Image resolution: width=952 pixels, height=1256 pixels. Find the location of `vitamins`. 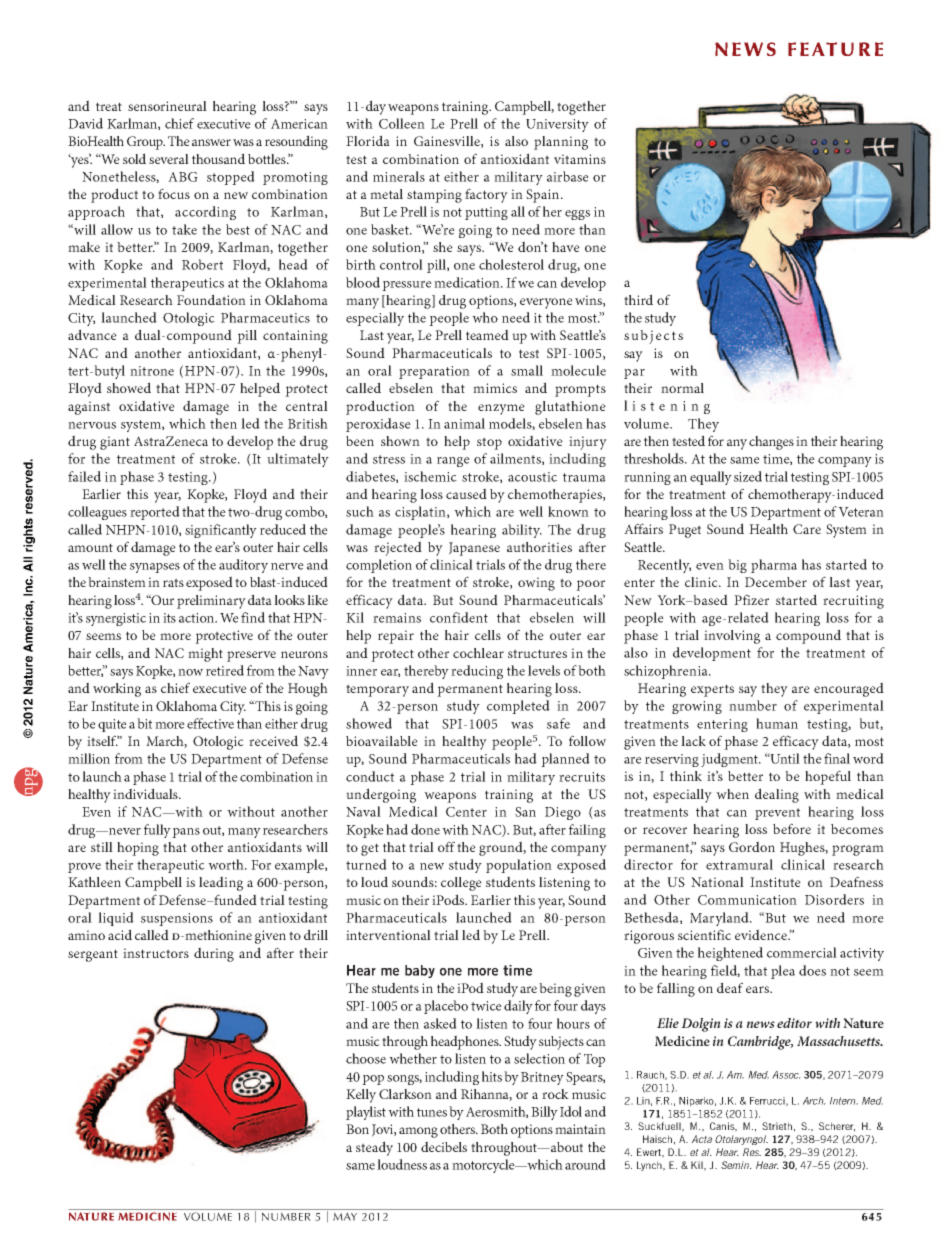

vitamins is located at coordinates (580, 159).
